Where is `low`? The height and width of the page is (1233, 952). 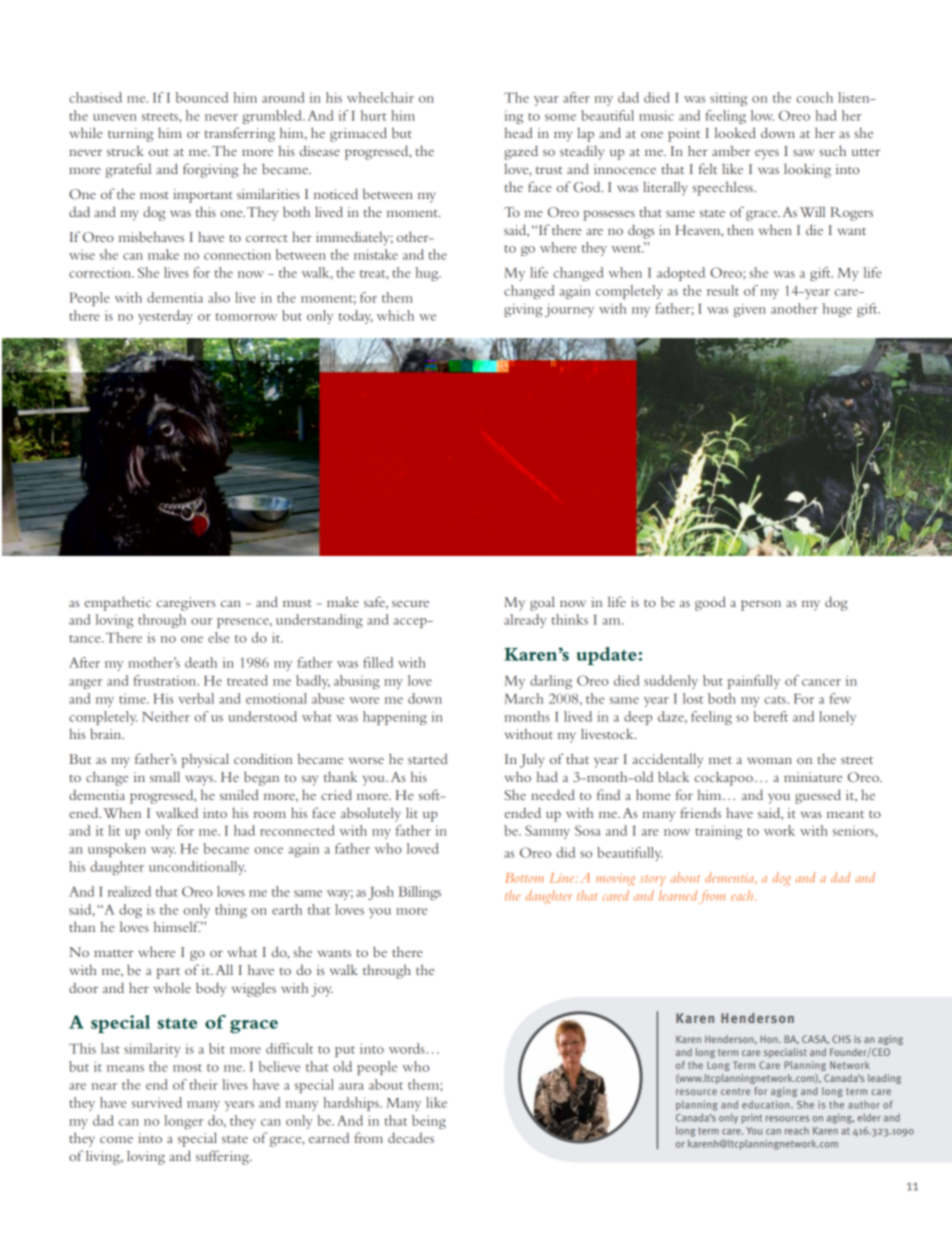
low is located at coordinates (762, 115).
